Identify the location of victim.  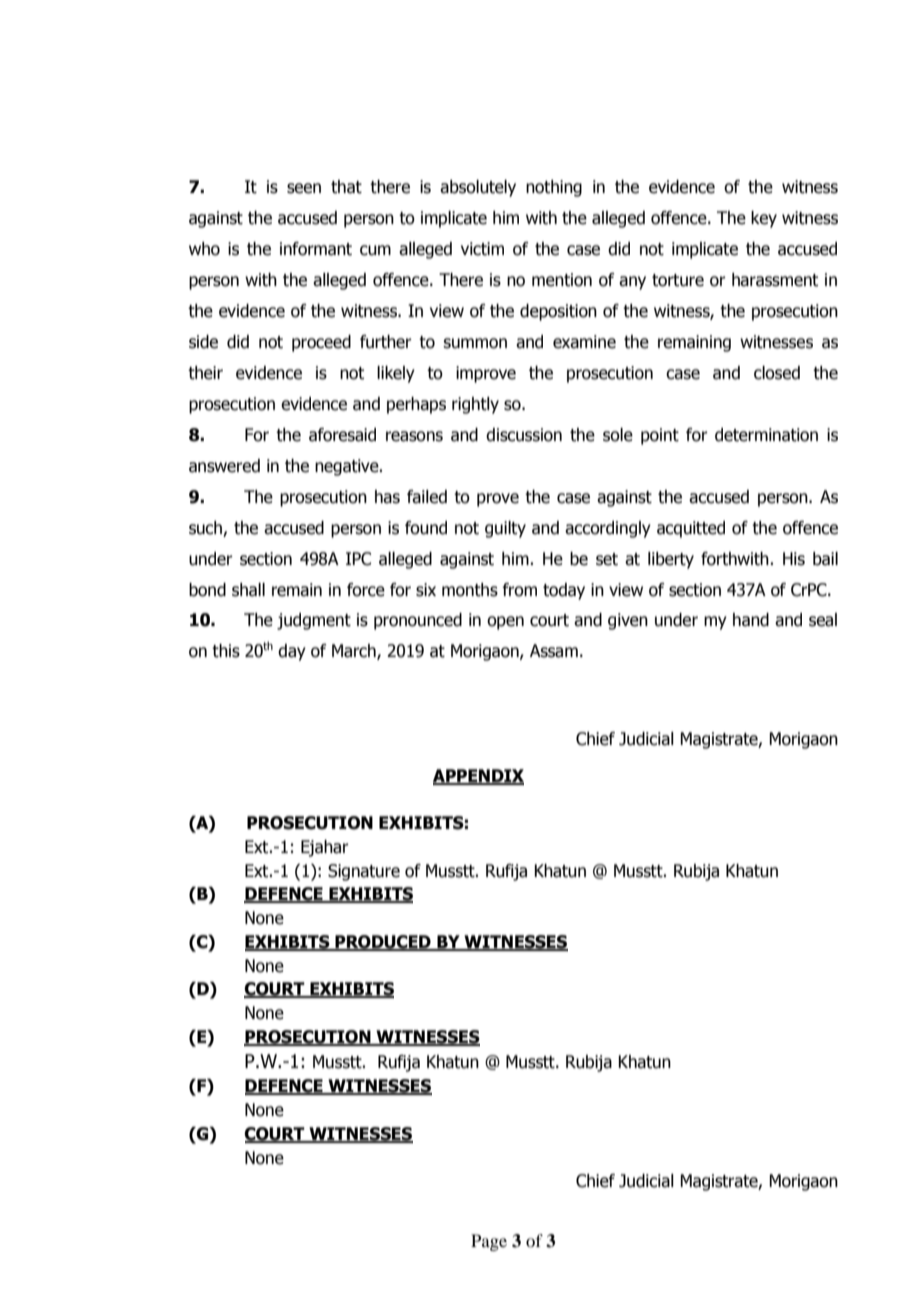
(482, 249).
